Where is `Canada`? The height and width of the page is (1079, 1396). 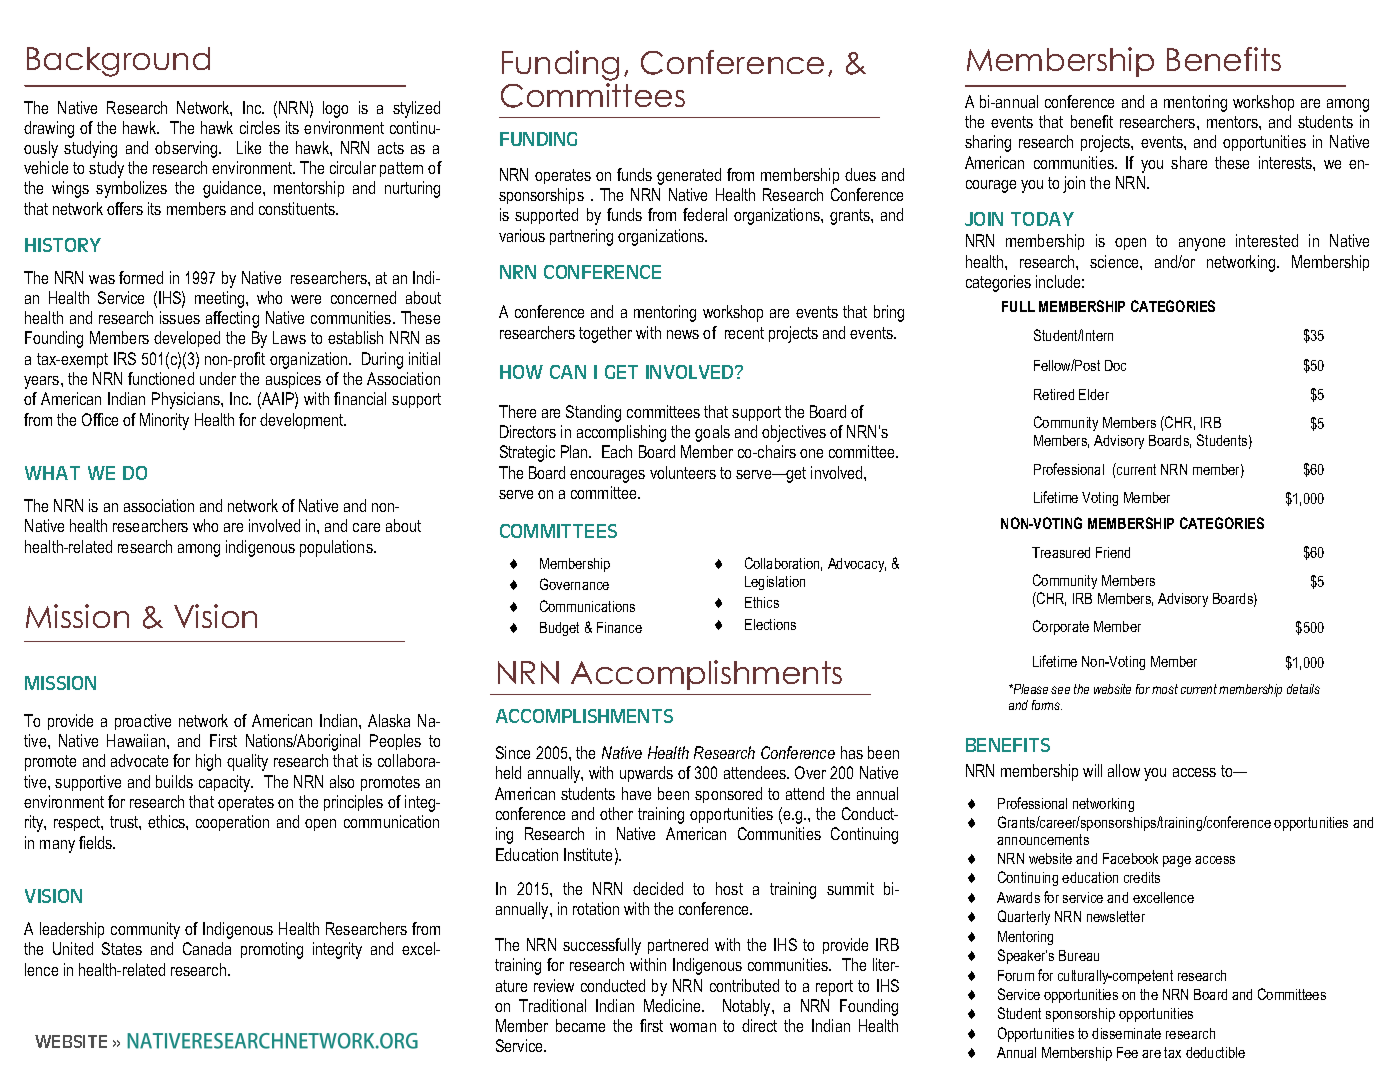
Canada is located at coordinates (207, 948).
